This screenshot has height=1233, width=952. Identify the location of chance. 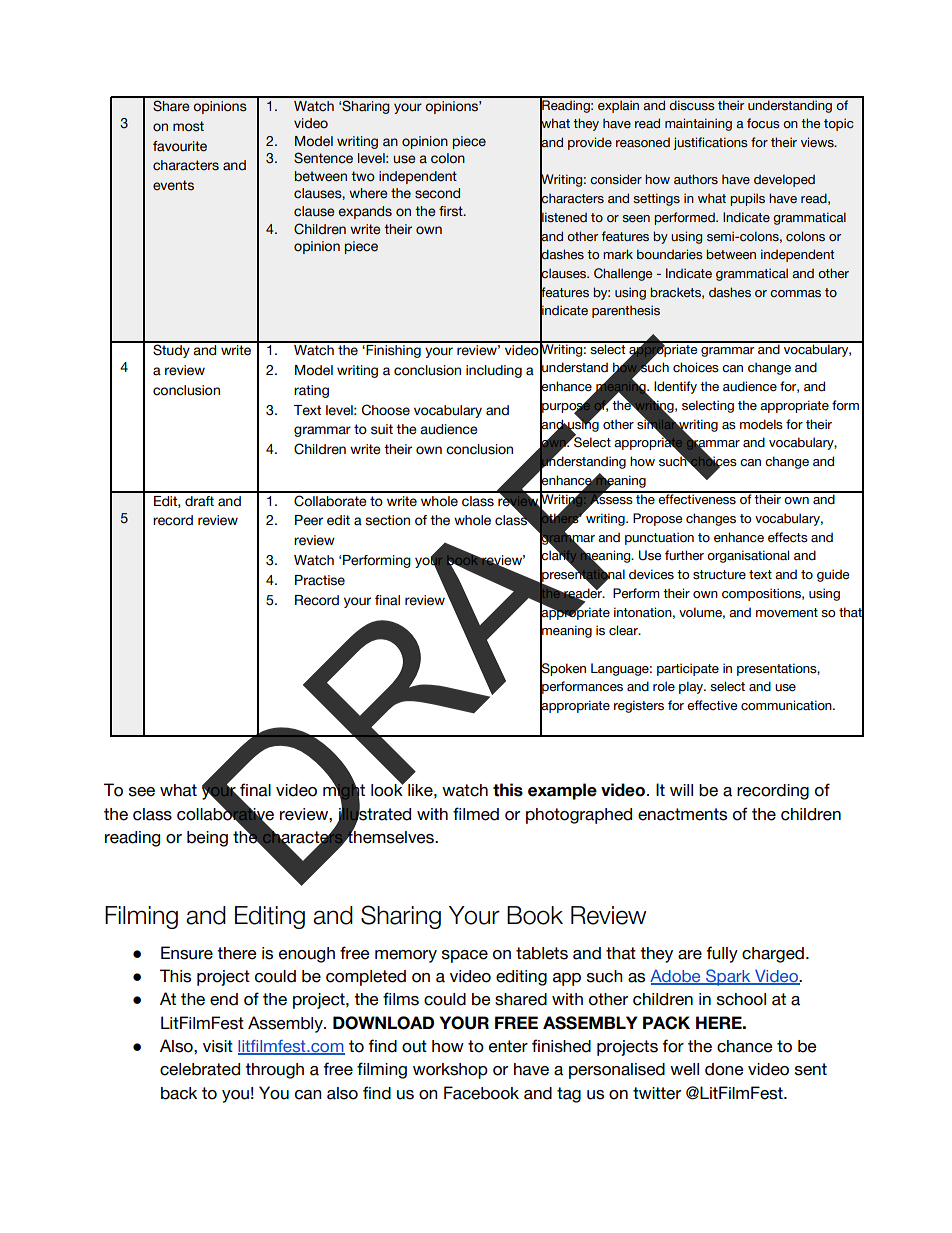
(745, 1046).
